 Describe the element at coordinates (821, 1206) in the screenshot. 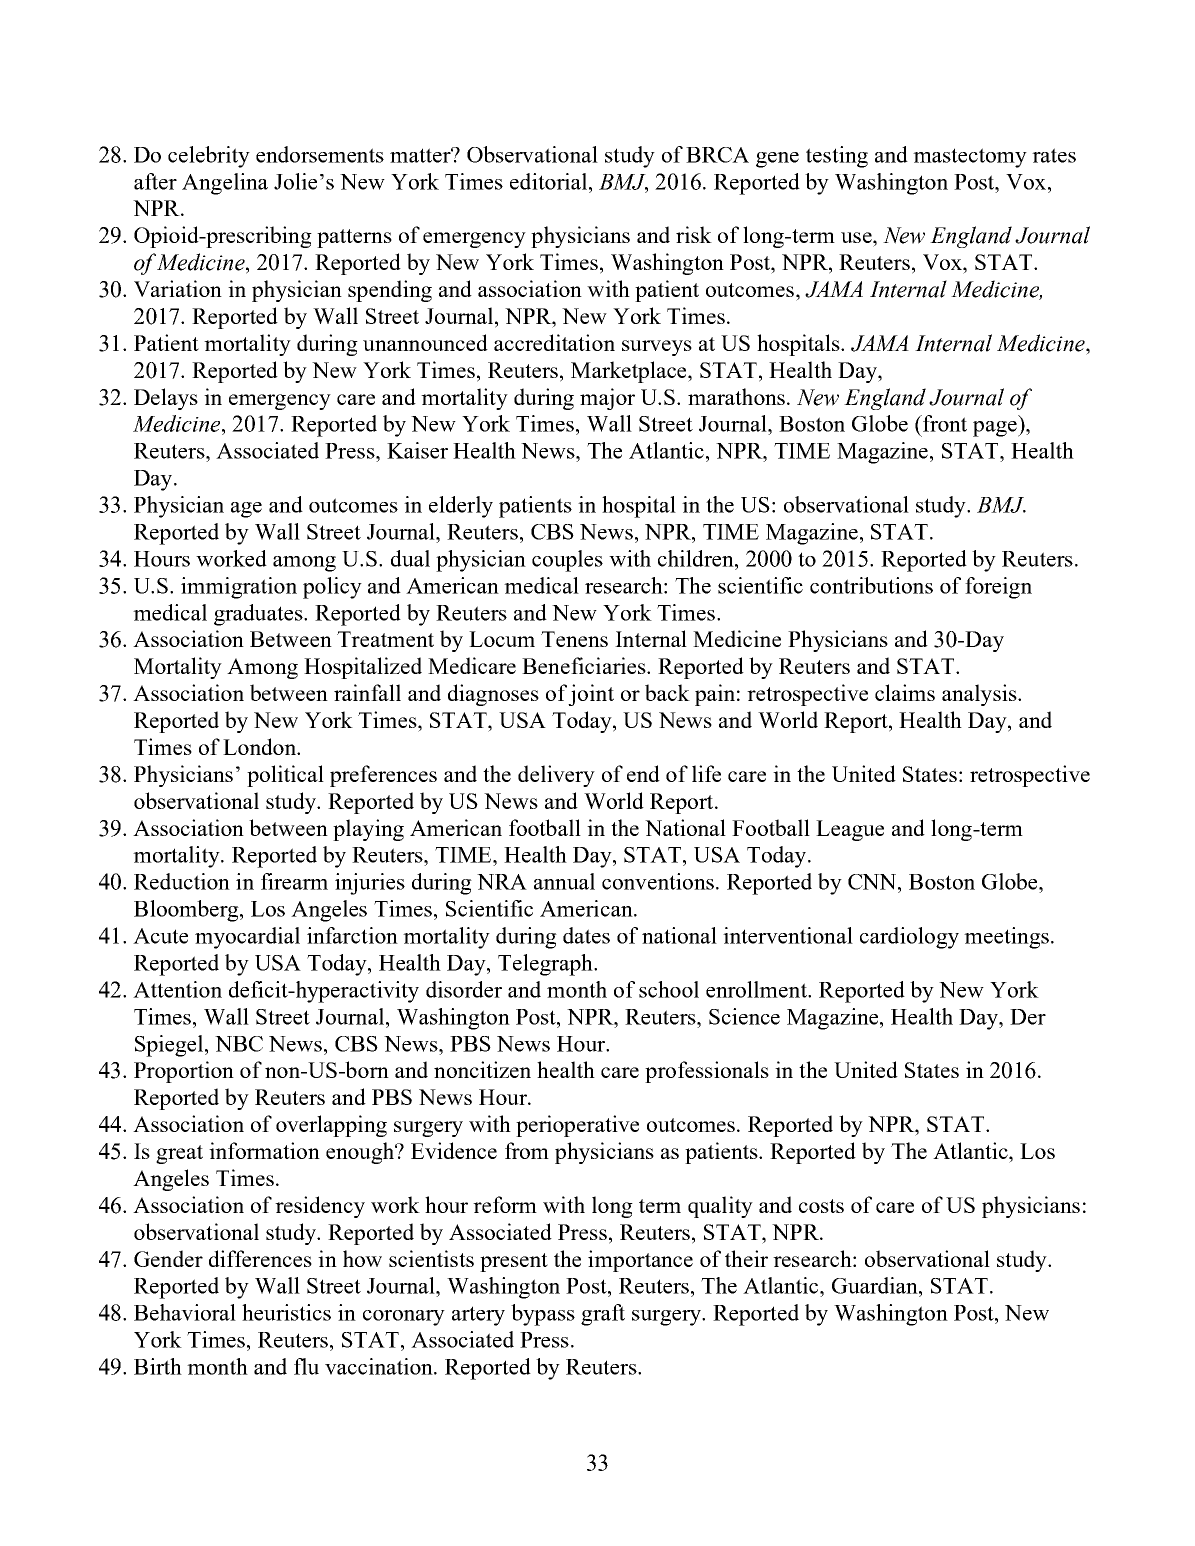

I see `costs` at that location.
